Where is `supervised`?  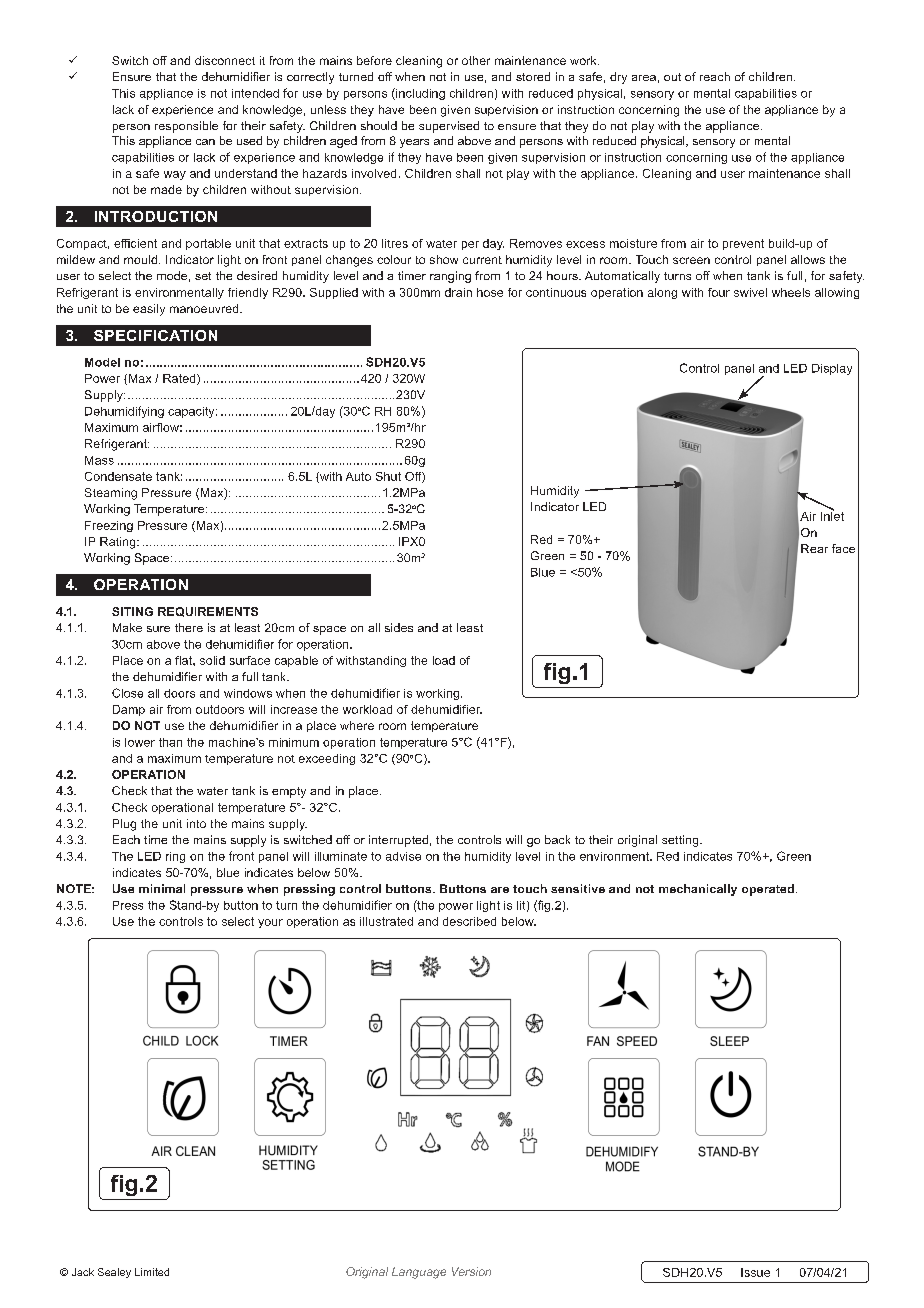 supervised is located at coordinates (449, 127).
